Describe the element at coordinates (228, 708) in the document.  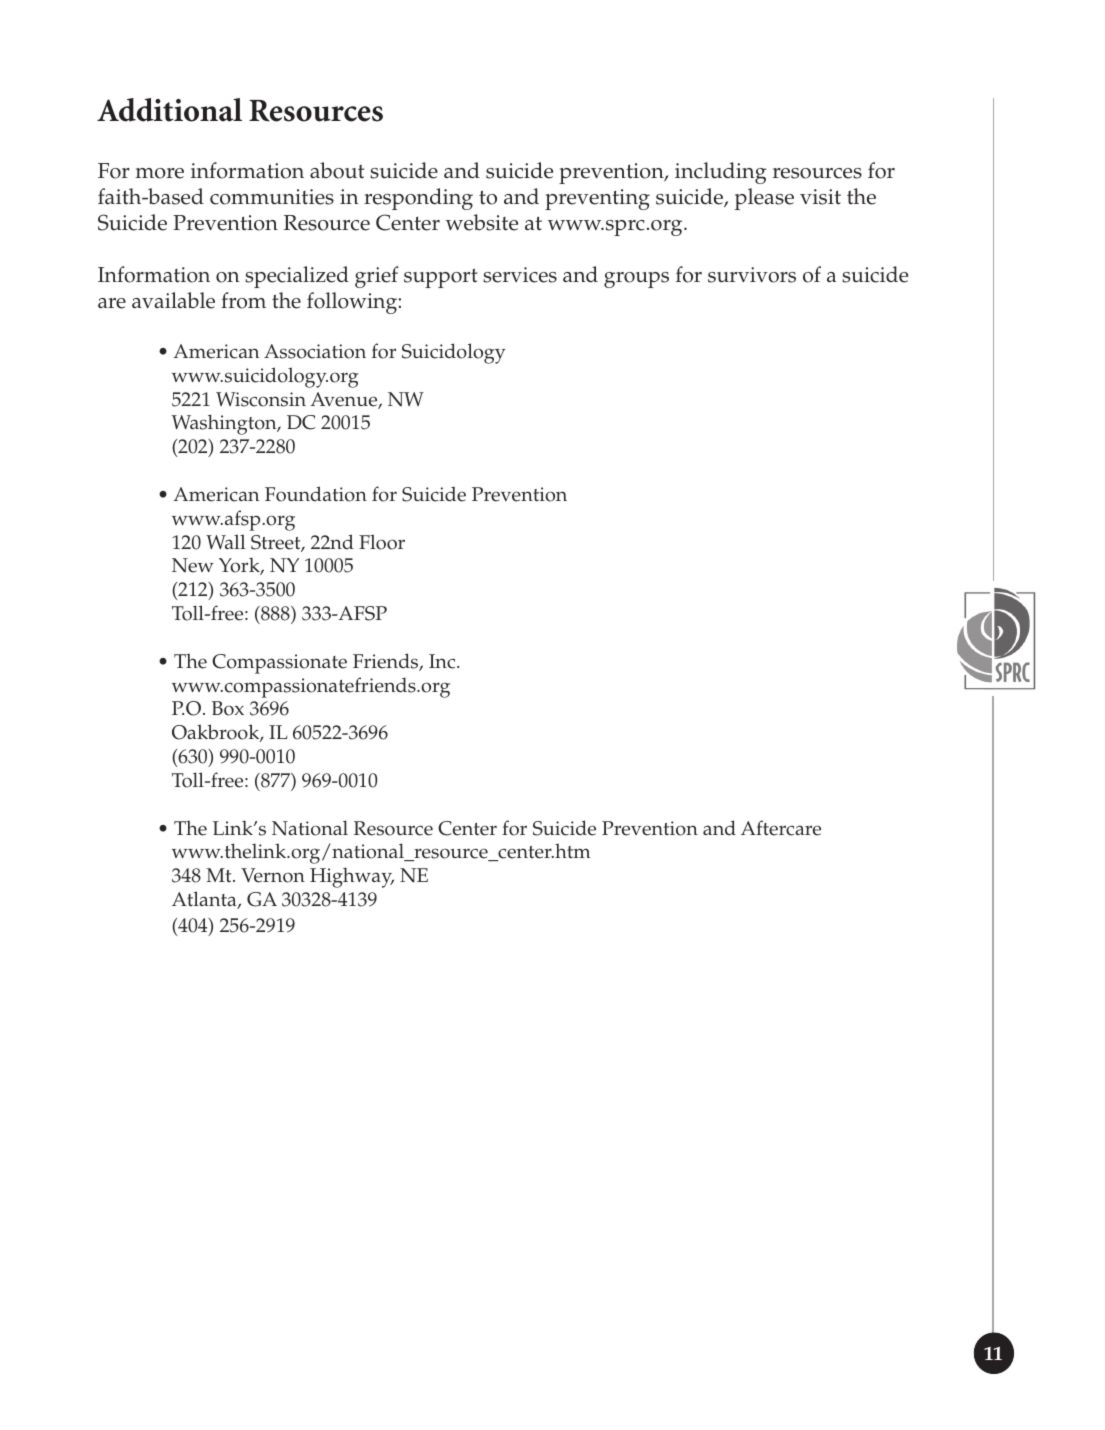
I see `Box` at that location.
